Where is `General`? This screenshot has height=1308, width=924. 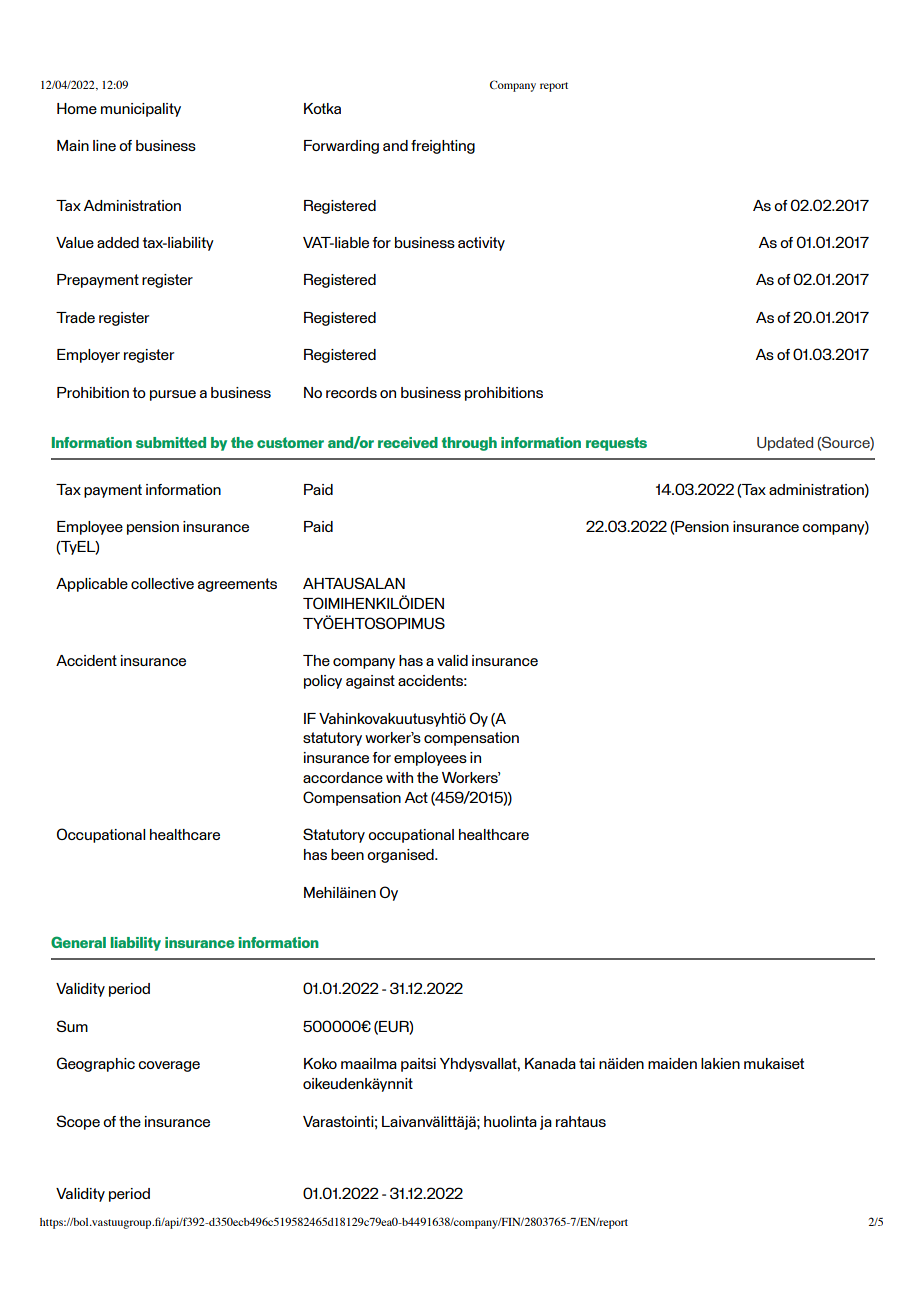 General is located at coordinates (78, 942).
